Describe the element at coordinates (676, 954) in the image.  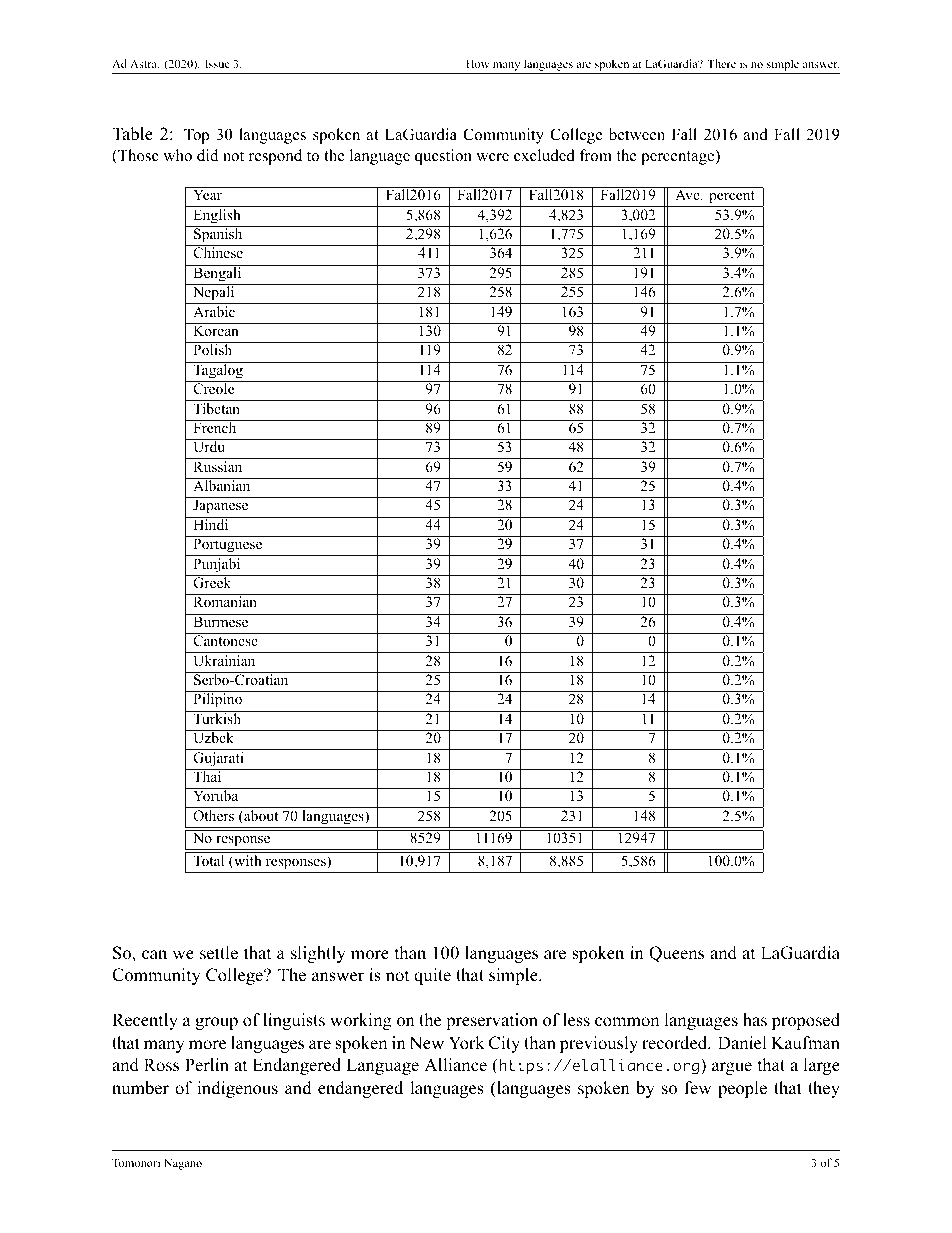
I see `Queens` at that location.
